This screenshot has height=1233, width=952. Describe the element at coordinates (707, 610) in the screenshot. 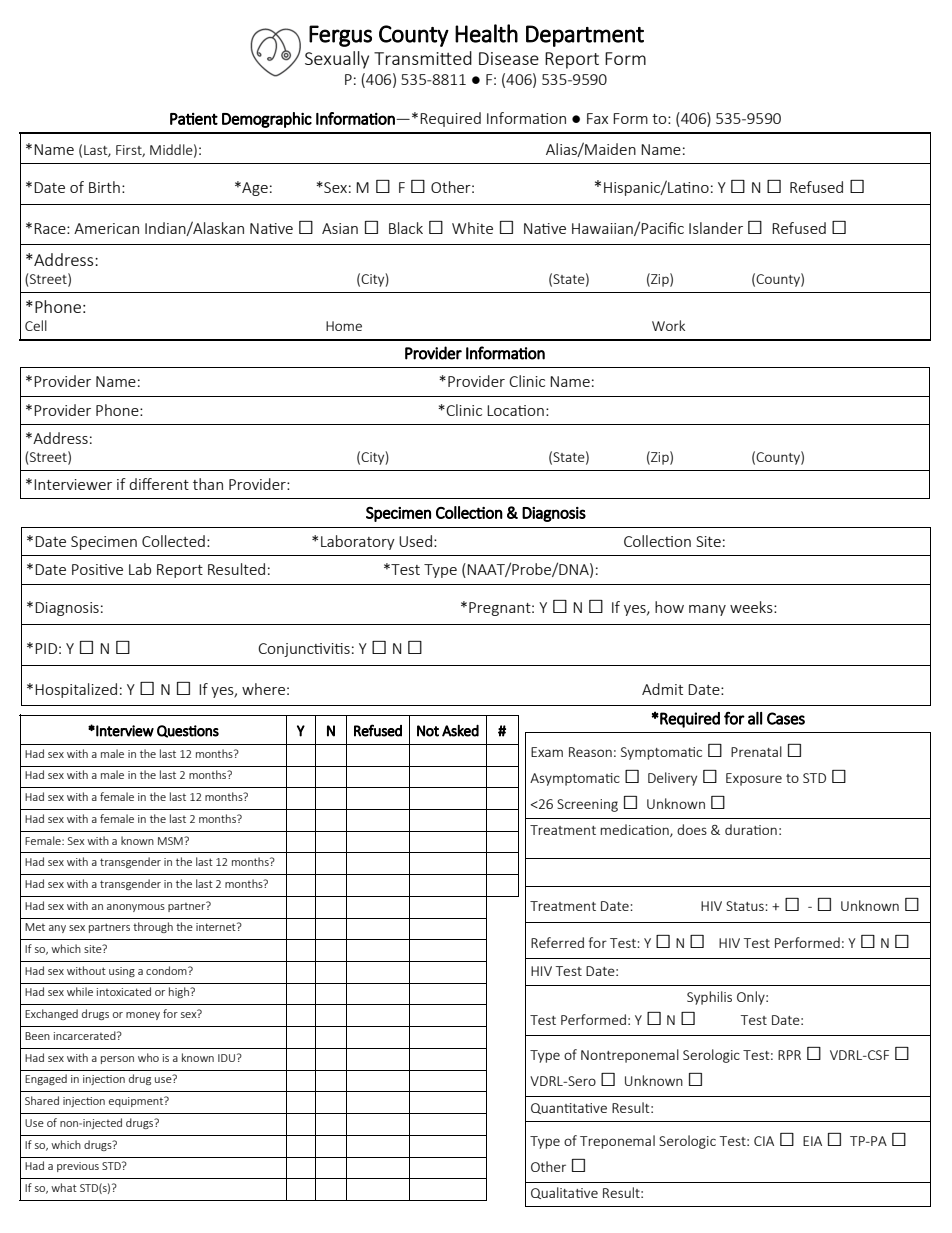

I see `many` at that location.
